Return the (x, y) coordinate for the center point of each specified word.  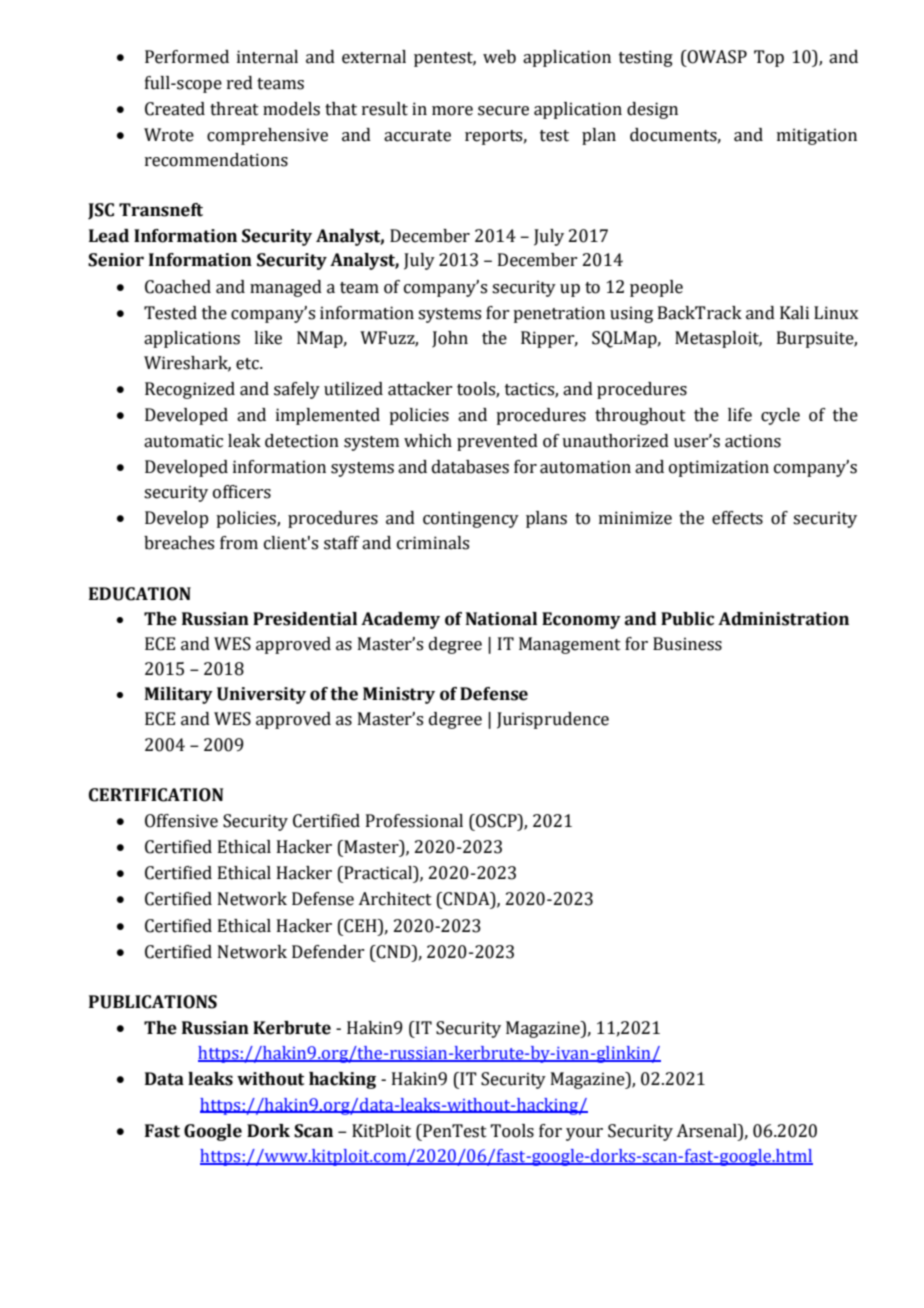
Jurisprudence (553, 720)
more (452, 111)
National (501, 619)
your (584, 1134)
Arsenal (707, 1131)
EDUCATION (140, 594)
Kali (794, 313)
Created (175, 109)
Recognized (190, 390)
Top (769, 58)
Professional (414, 821)
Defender (328, 952)
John (450, 339)
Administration (783, 619)
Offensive (181, 821)
